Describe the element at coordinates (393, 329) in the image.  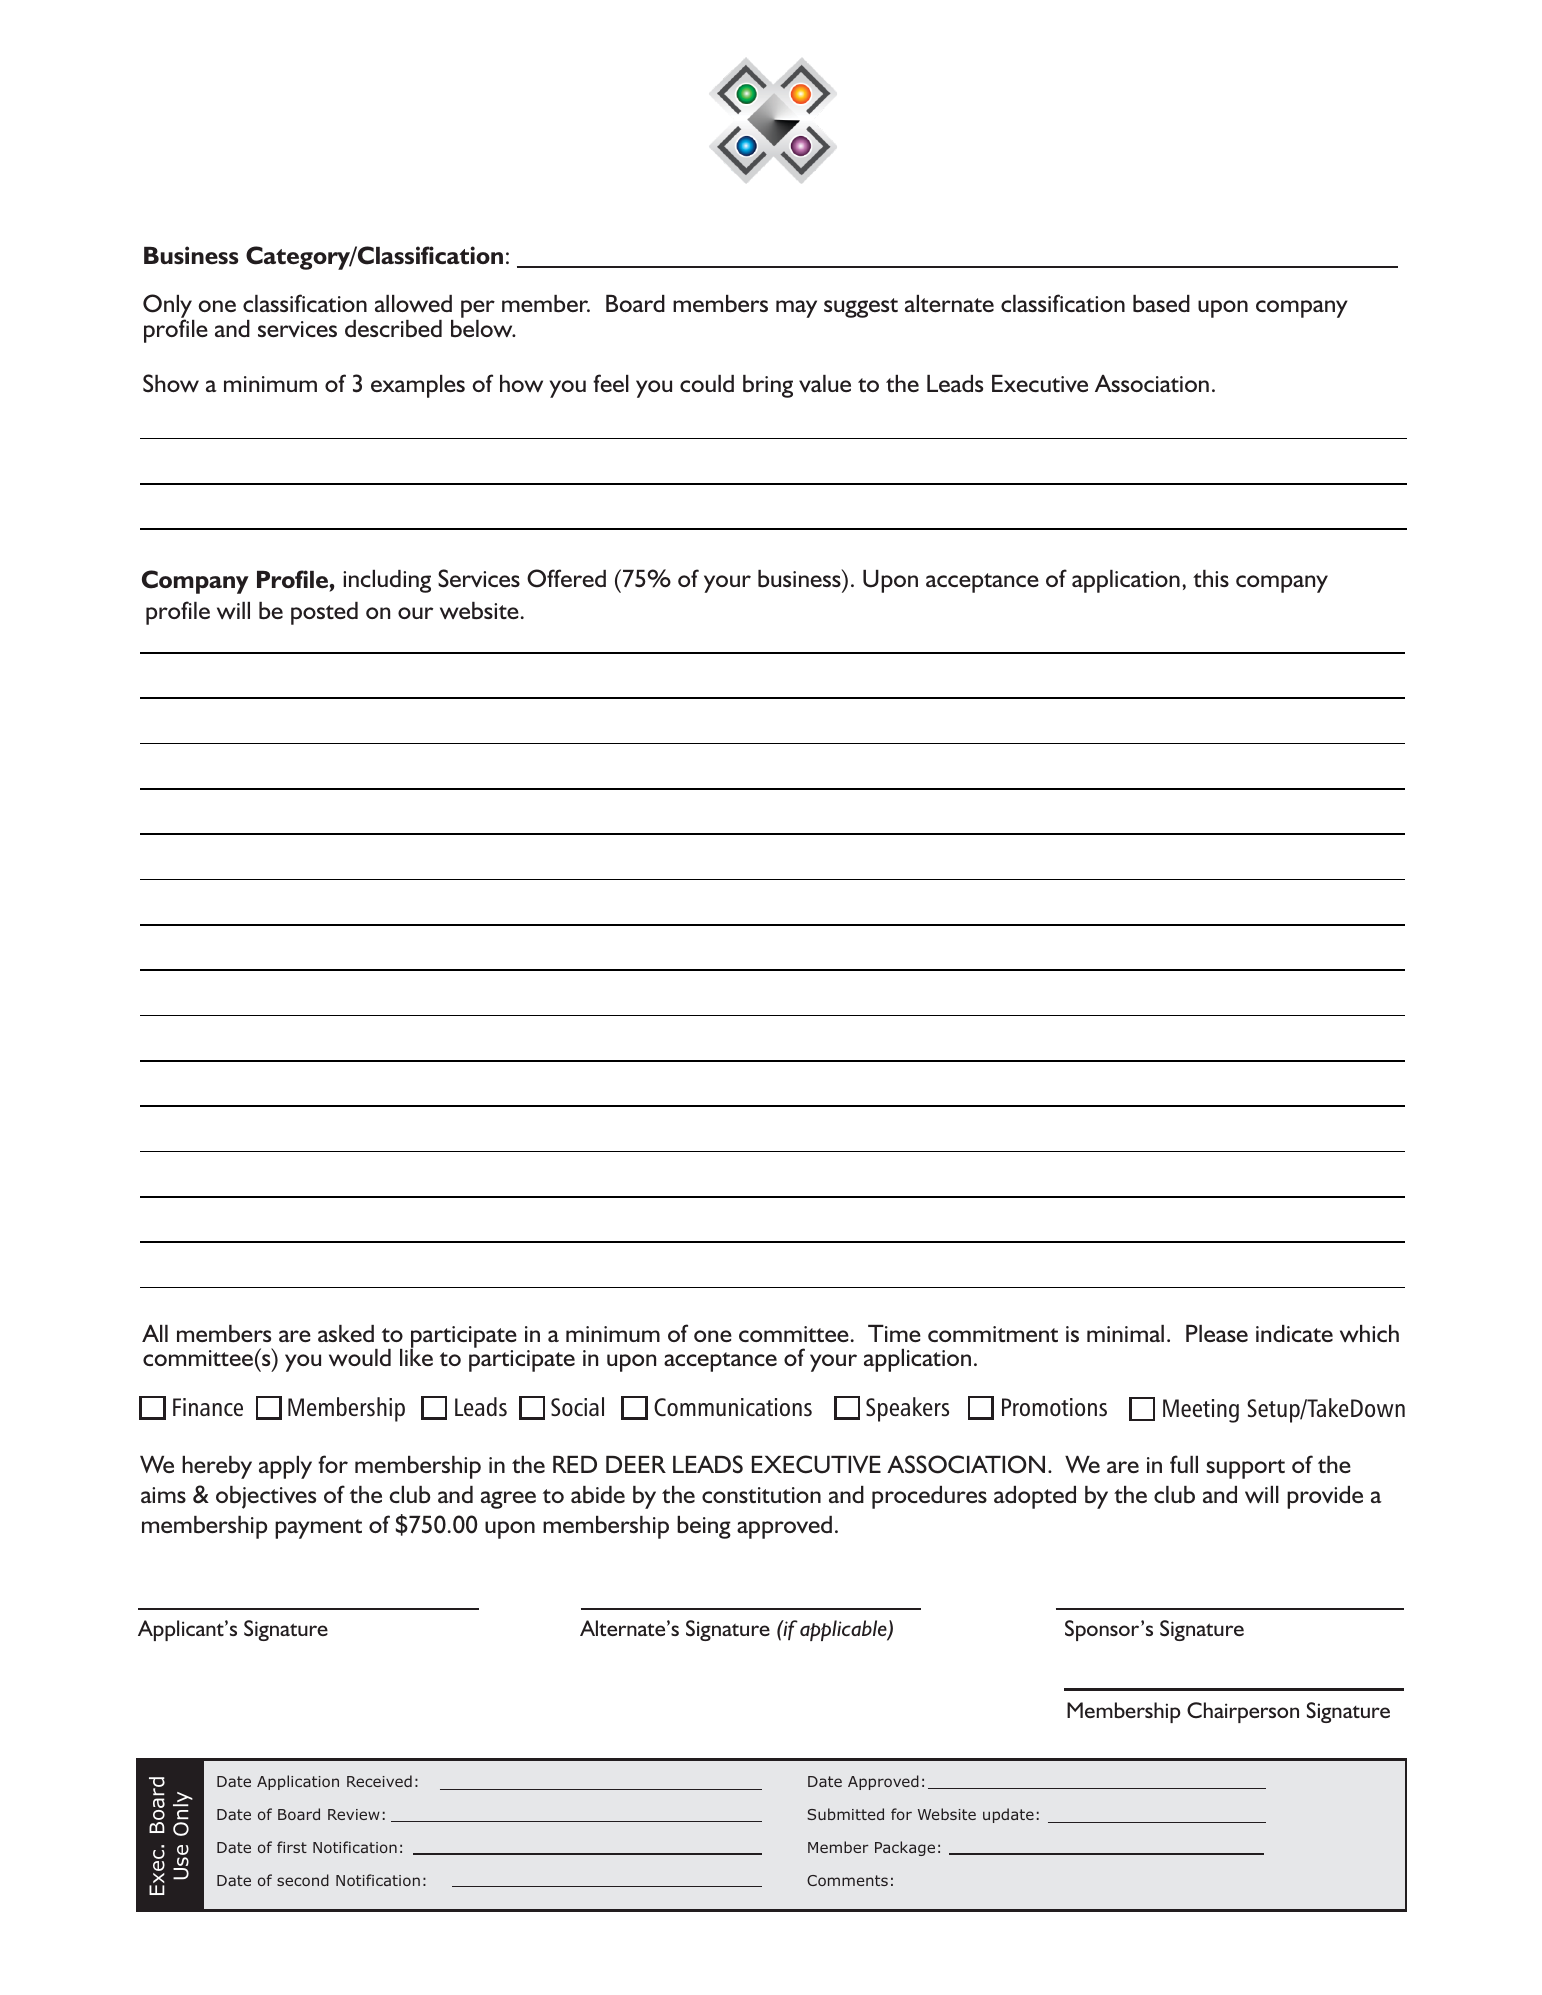
I see `described` at that location.
